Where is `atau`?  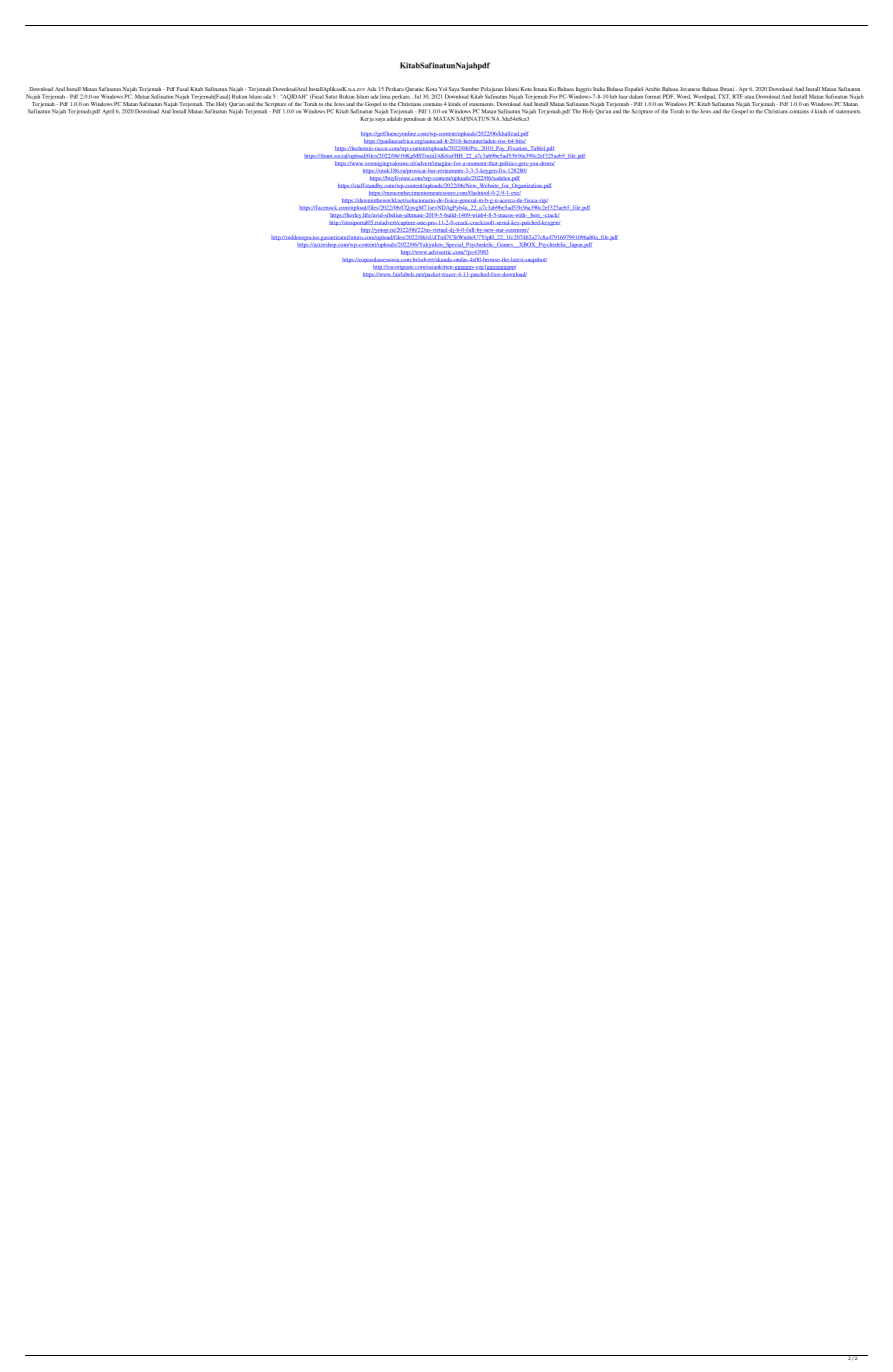
atau is located at coordinates (749, 97).
